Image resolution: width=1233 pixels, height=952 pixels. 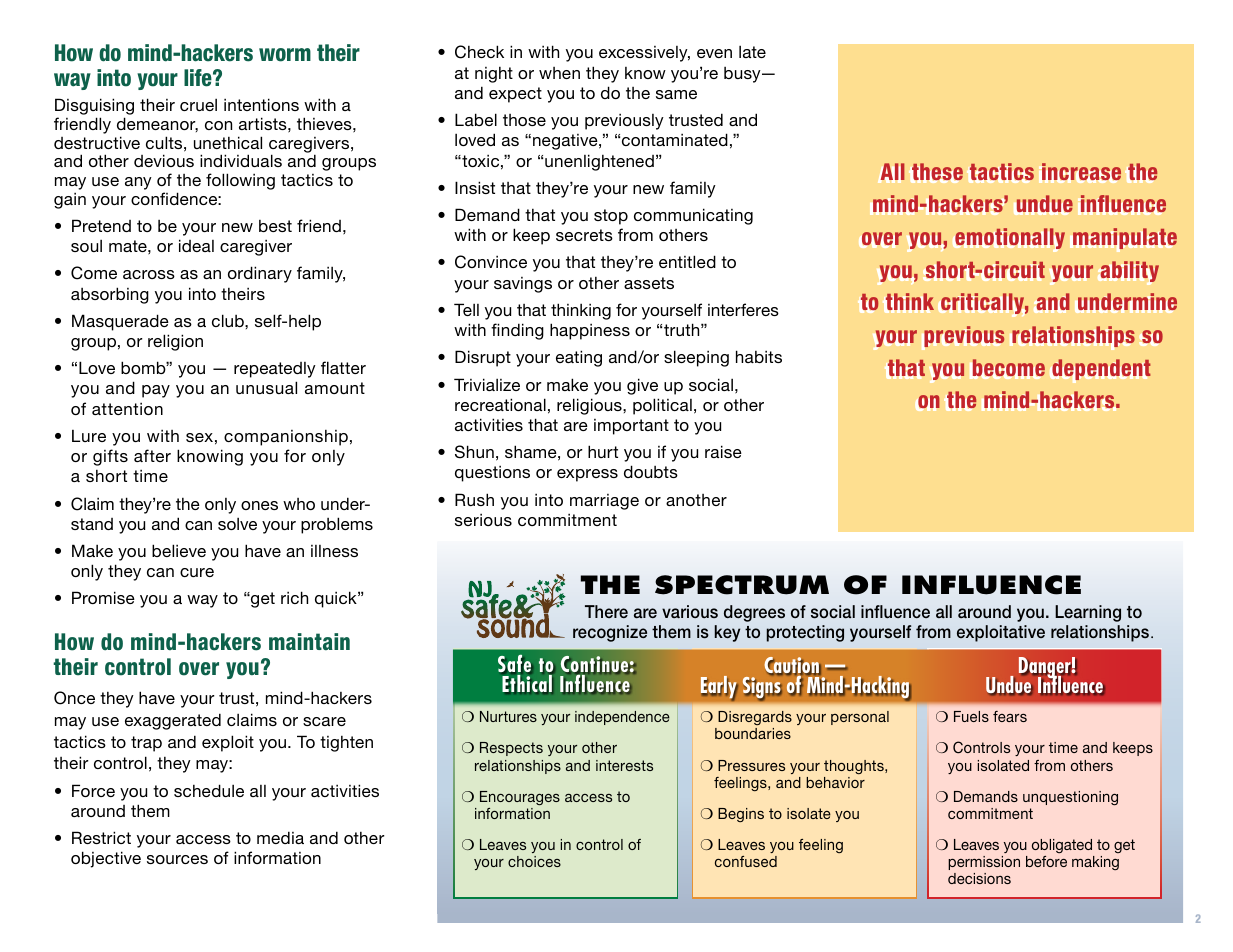 What do you see at coordinates (198, 104) in the document?
I see `cruel` at bounding box center [198, 104].
